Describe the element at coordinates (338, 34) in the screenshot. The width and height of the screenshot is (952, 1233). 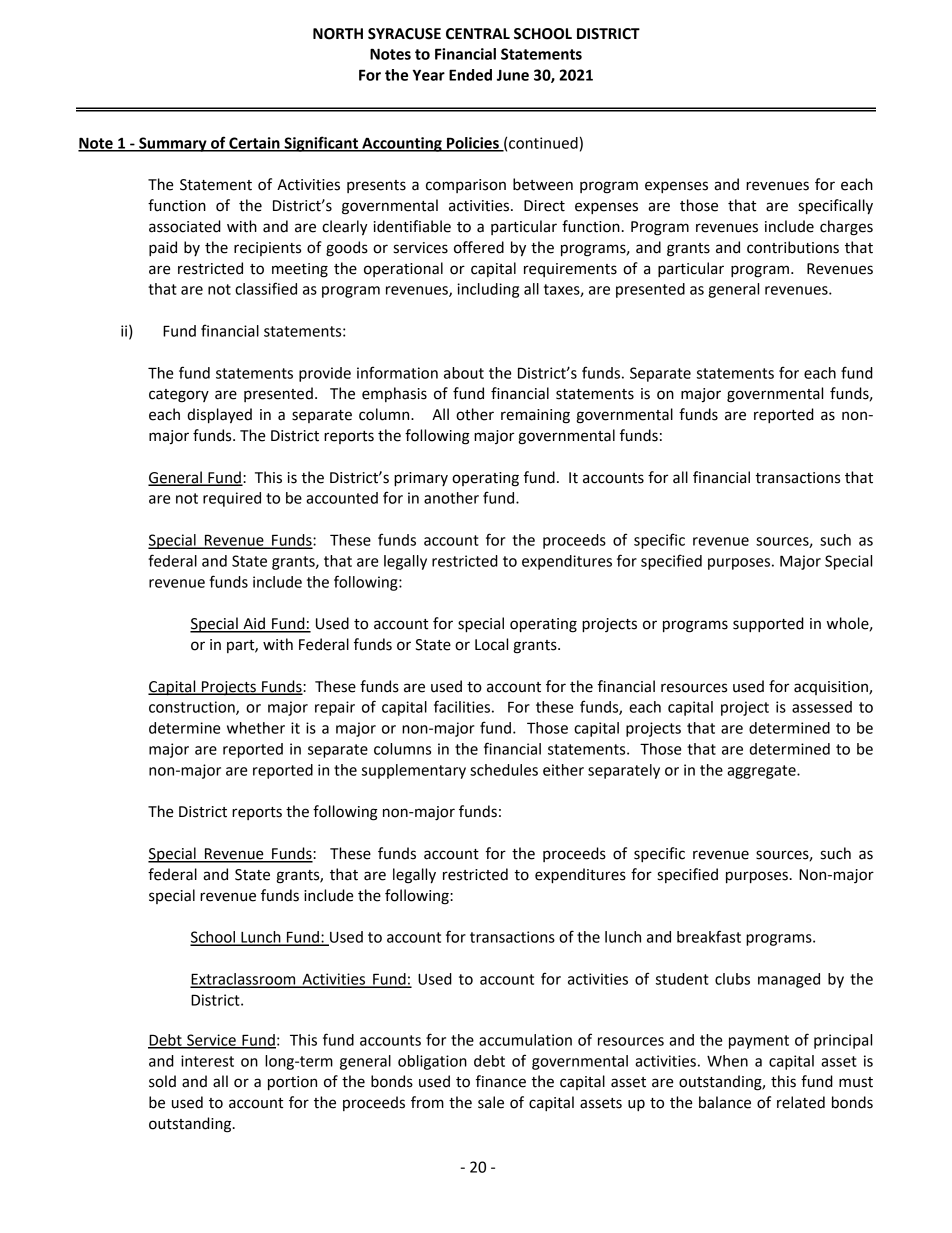
I see `NORTH` at that location.
